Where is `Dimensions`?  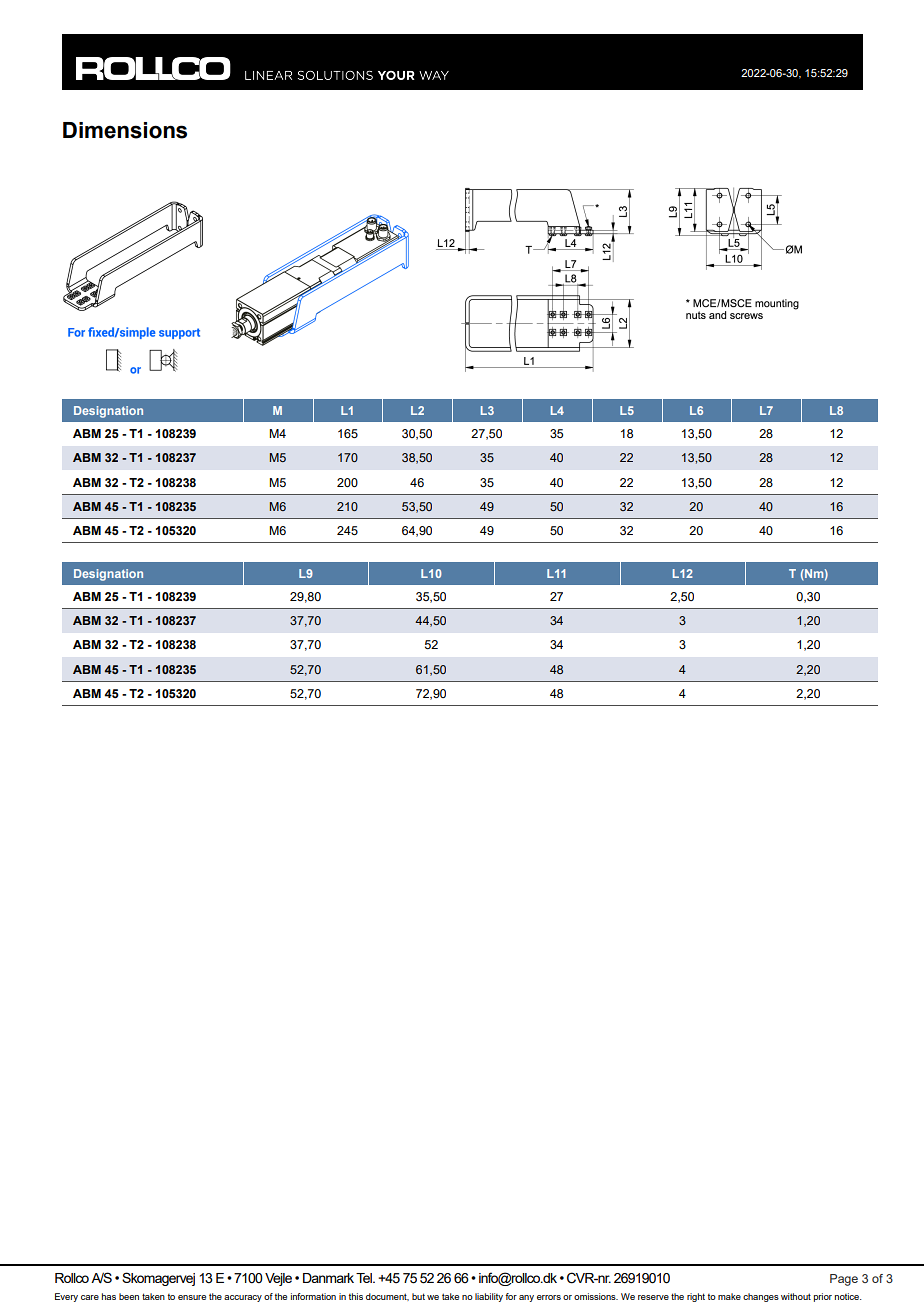
Dimensions is located at coordinates (125, 130).
